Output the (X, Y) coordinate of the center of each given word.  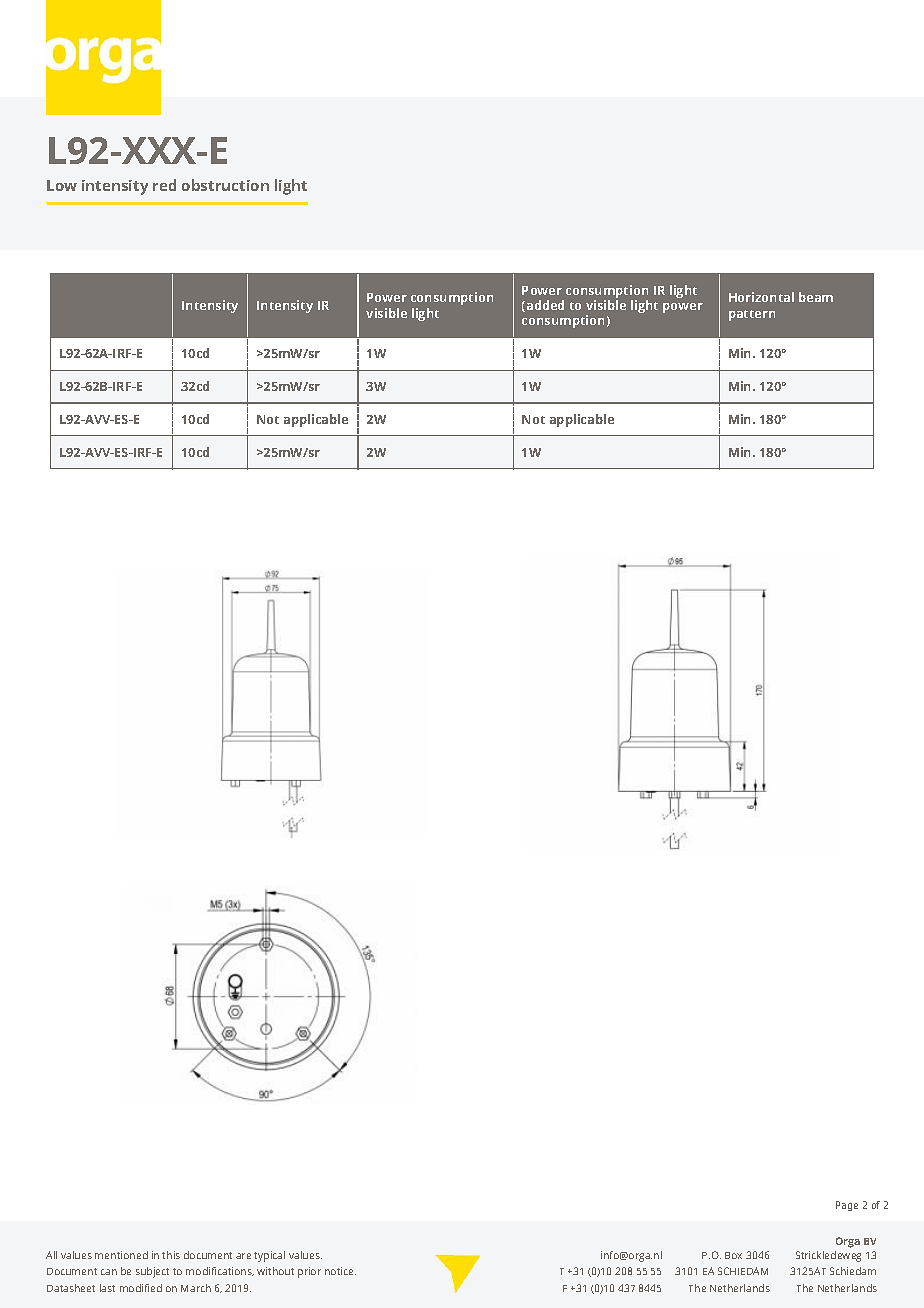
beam (816, 297)
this (171, 1255)
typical (269, 1256)
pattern (752, 315)
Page (847, 1206)
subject (152, 1272)
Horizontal (761, 297)
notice (340, 1271)
